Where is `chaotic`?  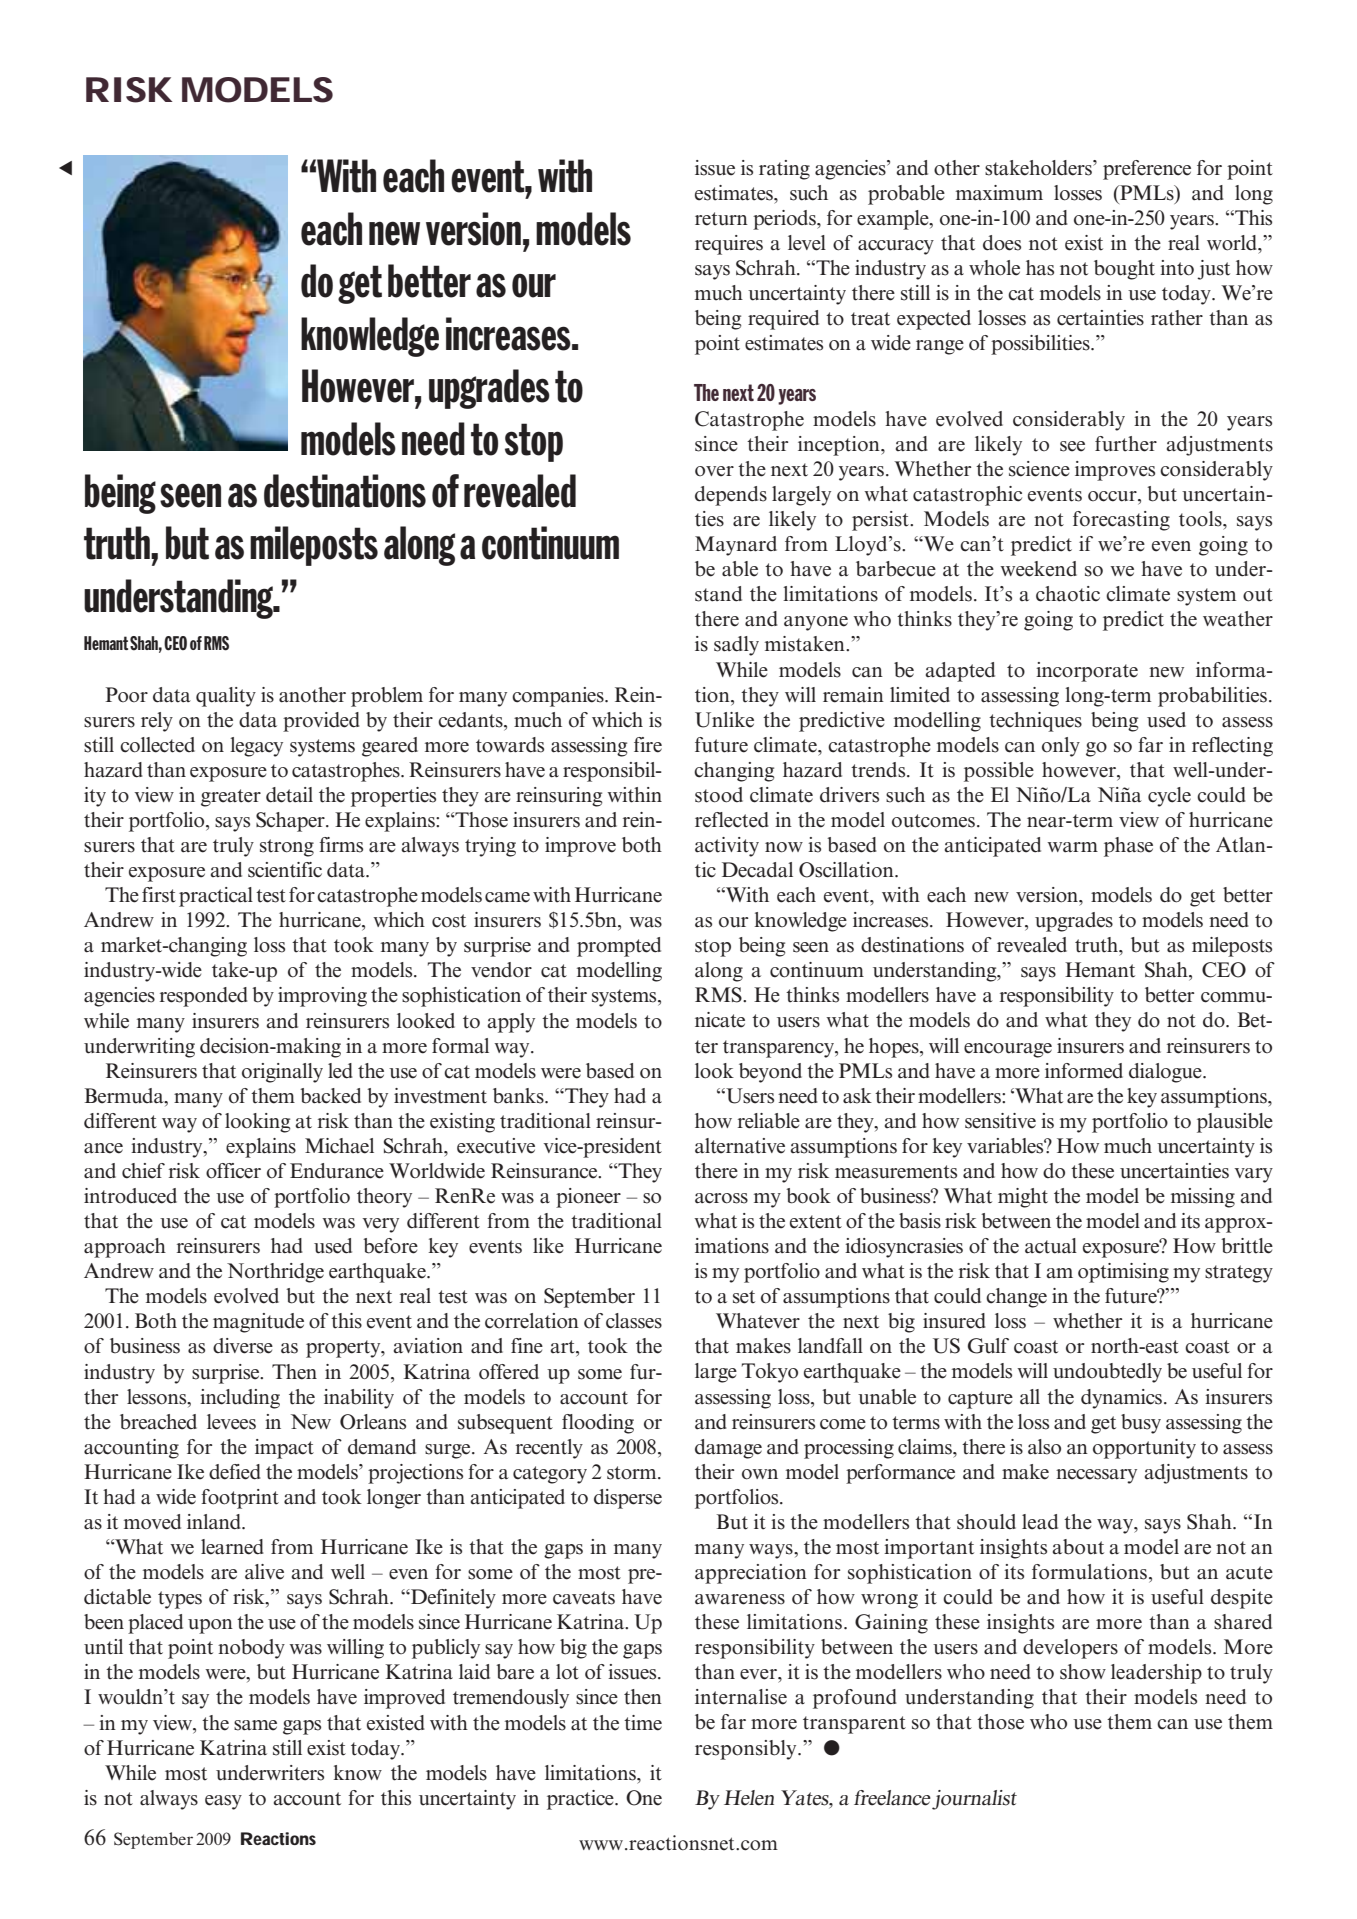
chaotic is located at coordinates (1068, 594).
